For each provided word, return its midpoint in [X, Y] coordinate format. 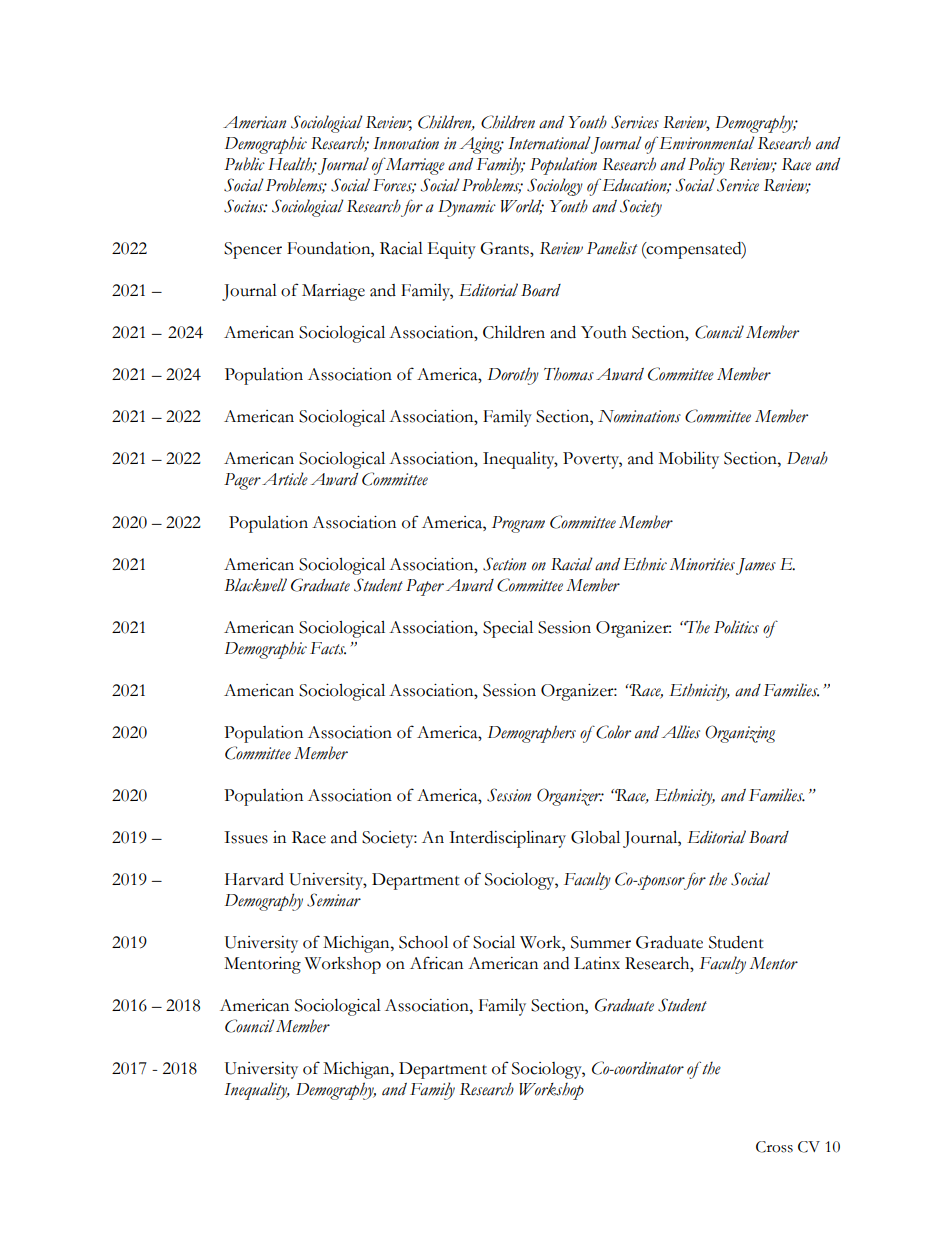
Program [518, 524]
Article [285, 479]
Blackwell [255, 585]
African [436, 963]
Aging [481, 145]
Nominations [639, 416]
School [423, 942]
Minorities [702, 564]
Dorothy [513, 376]
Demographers [532, 734]
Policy [706, 166]
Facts [328, 648]
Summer [601, 942]
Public [244, 164]
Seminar [334, 900]
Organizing [740, 734]
